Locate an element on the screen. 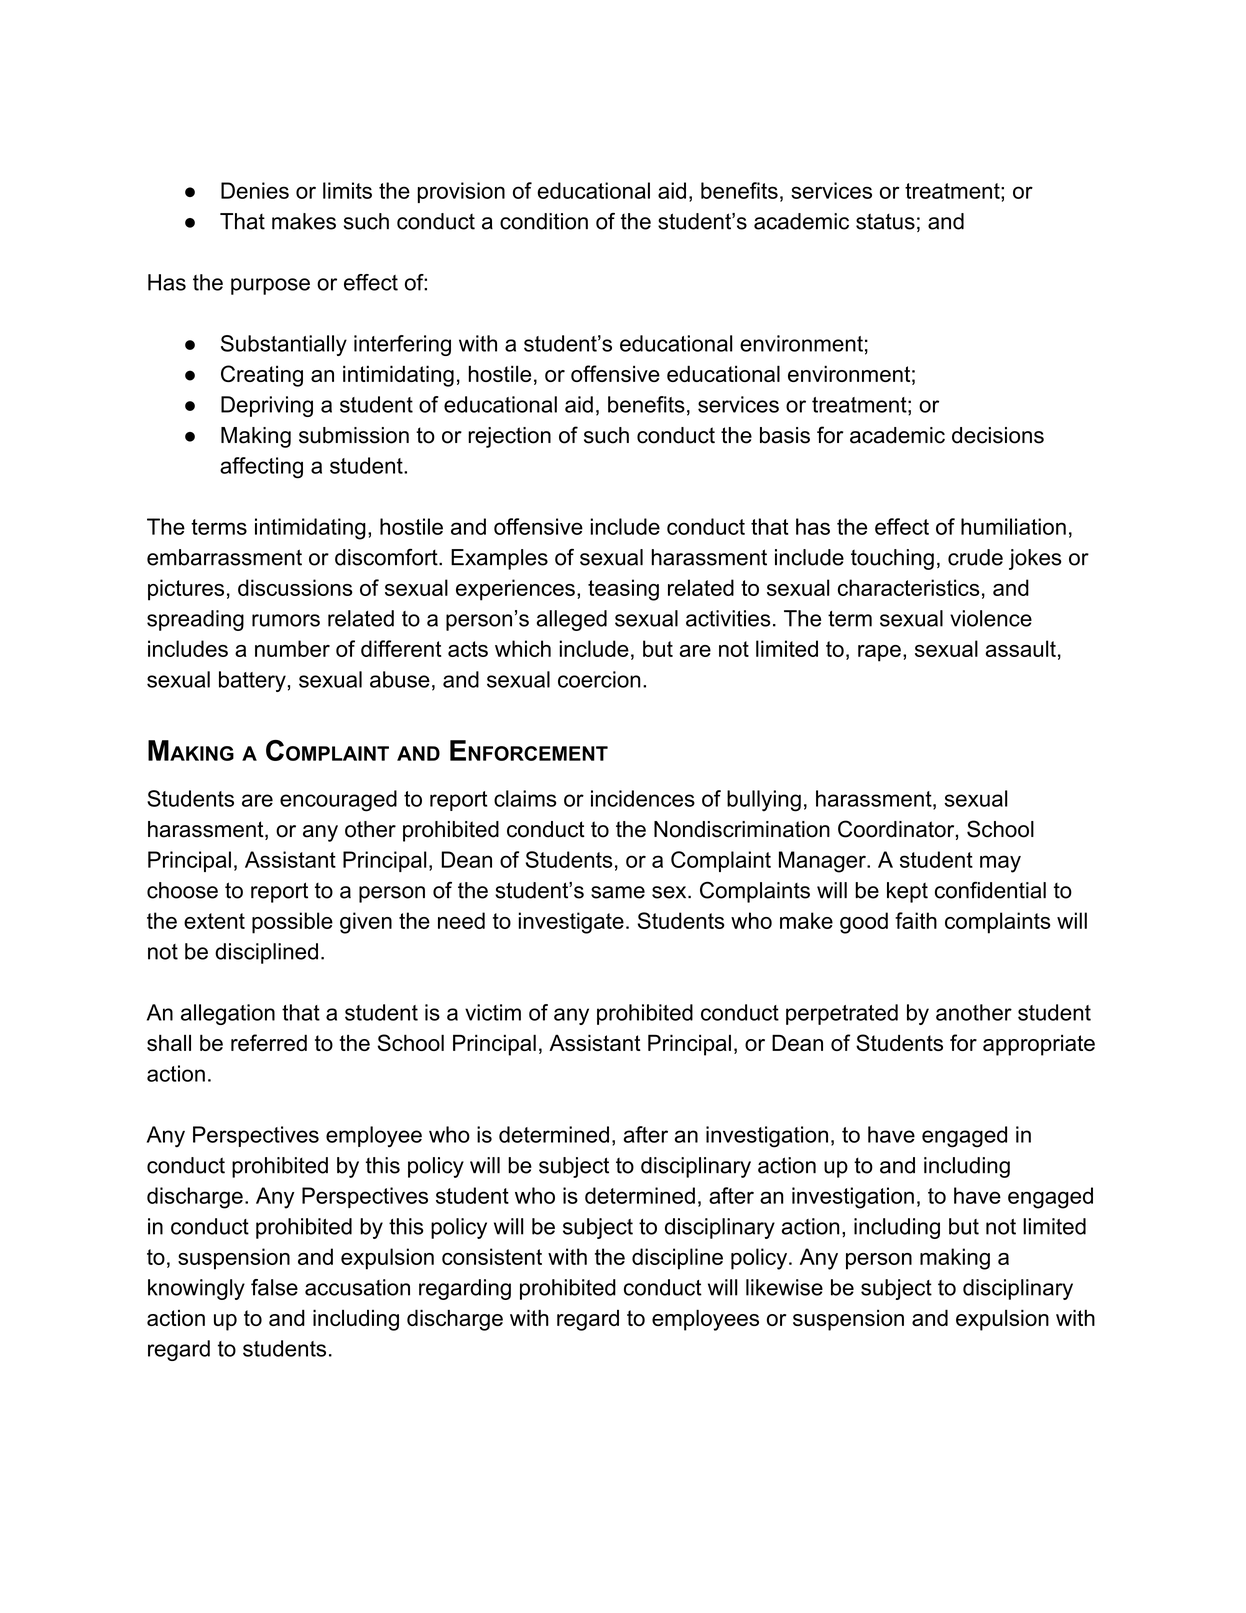 The width and height of the screenshot is (1246, 1613). battery is located at coordinates (252, 681).
